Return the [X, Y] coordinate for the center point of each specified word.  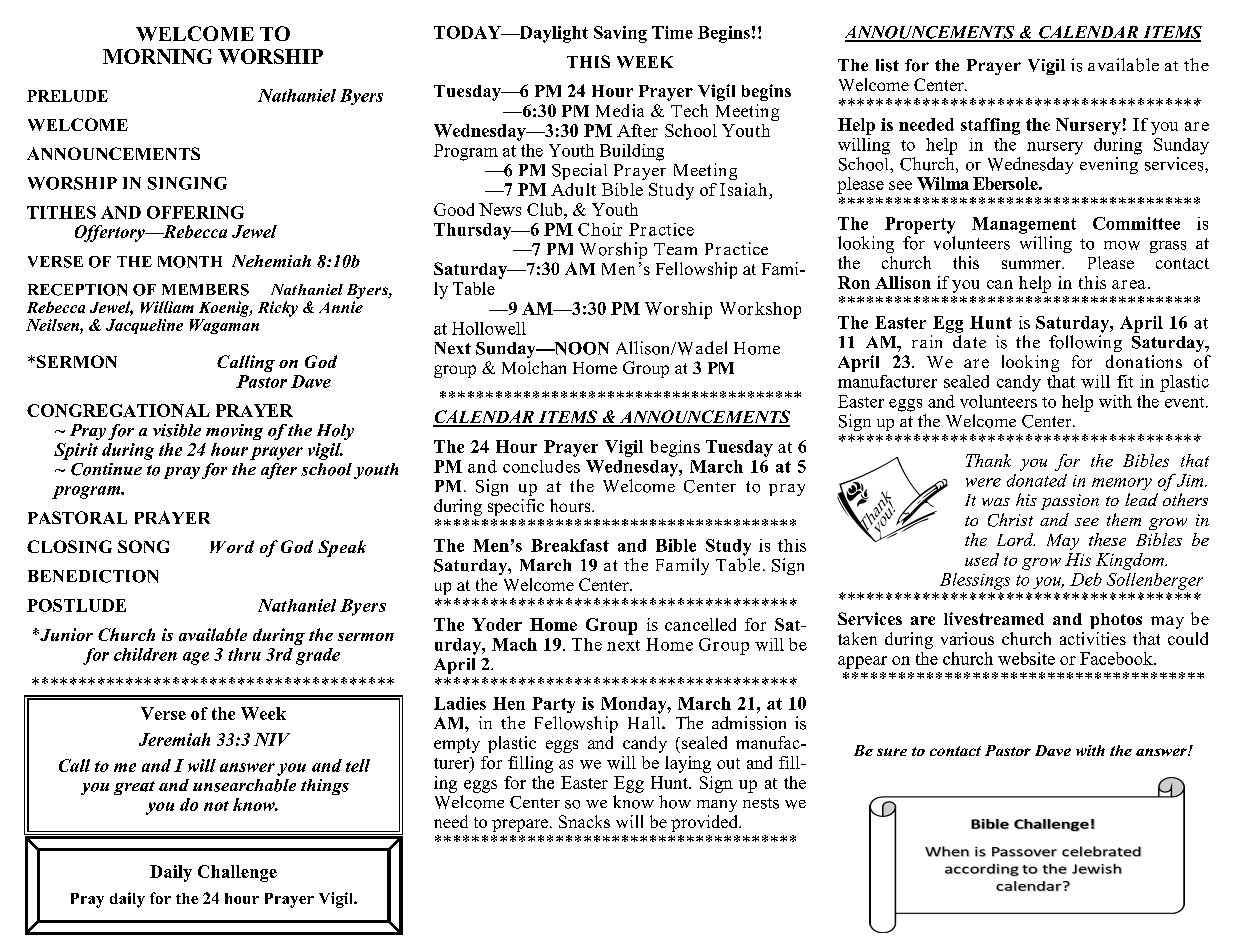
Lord [1016, 539]
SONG [143, 546]
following [1085, 343]
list [887, 65]
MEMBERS [205, 290]
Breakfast [570, 545]
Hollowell [489, 328]
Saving [620, 34]
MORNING [157, 56]
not [216, 806]
